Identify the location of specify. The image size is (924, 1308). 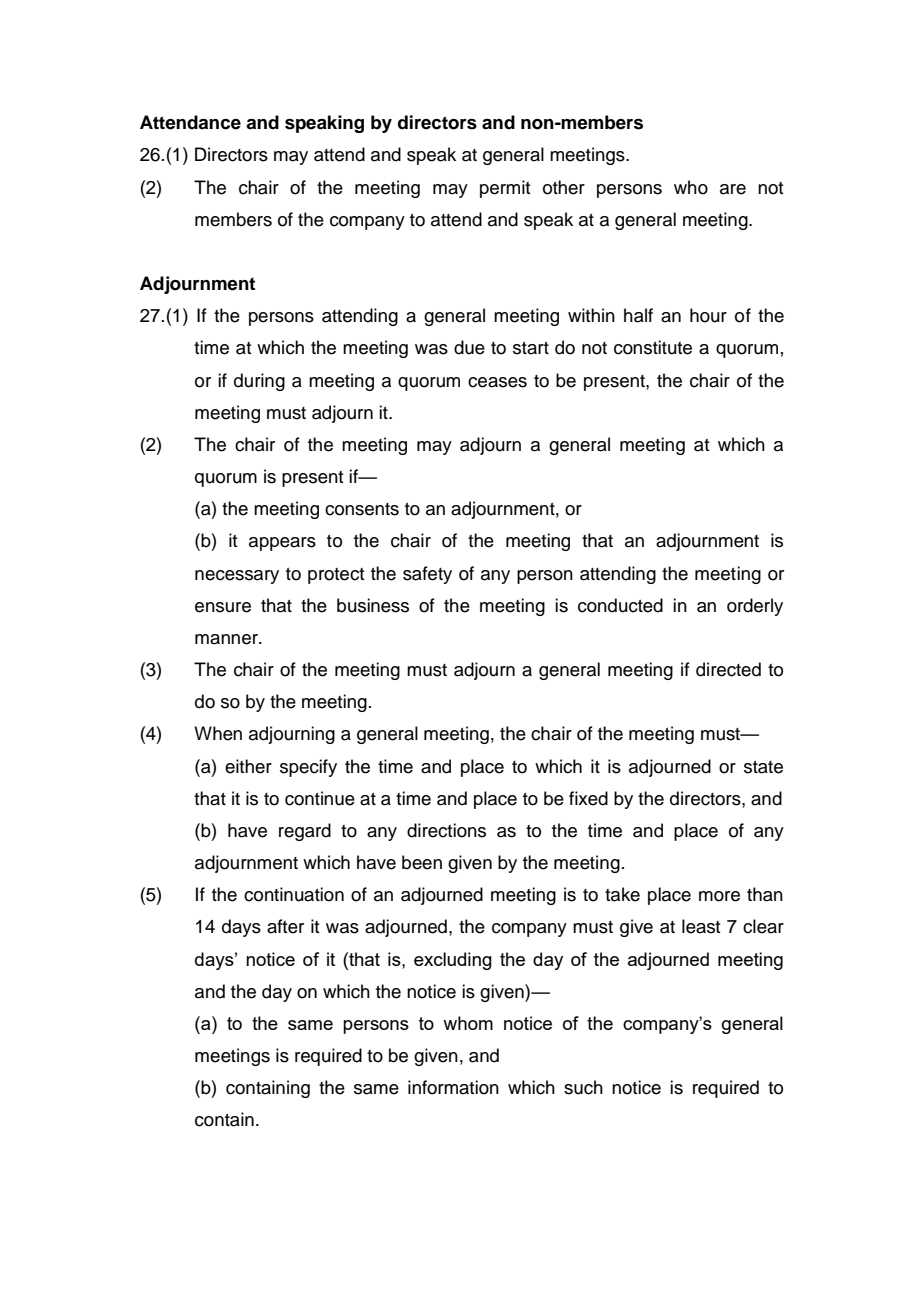
(308, 768).
